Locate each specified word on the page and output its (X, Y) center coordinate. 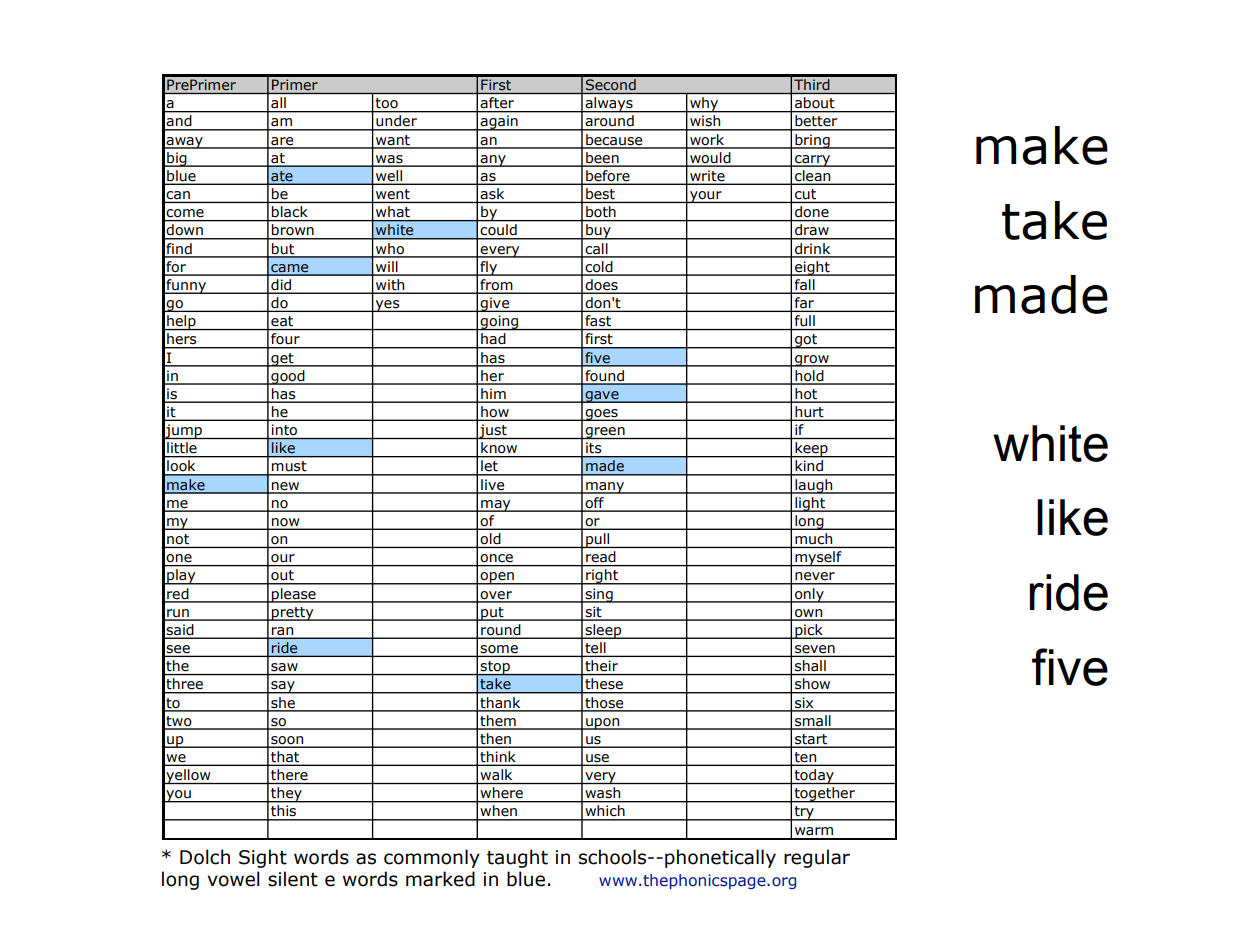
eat (282, 321)
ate (282, 177)
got (806, 341)
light (810, 504)
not (178, 539)
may (496, 506)
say (283, 687)
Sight (263, 858)
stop (495, 668)
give (495, 304)
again (499, 123)
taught (517, 858)
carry (813, 161)
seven (815, 650)
